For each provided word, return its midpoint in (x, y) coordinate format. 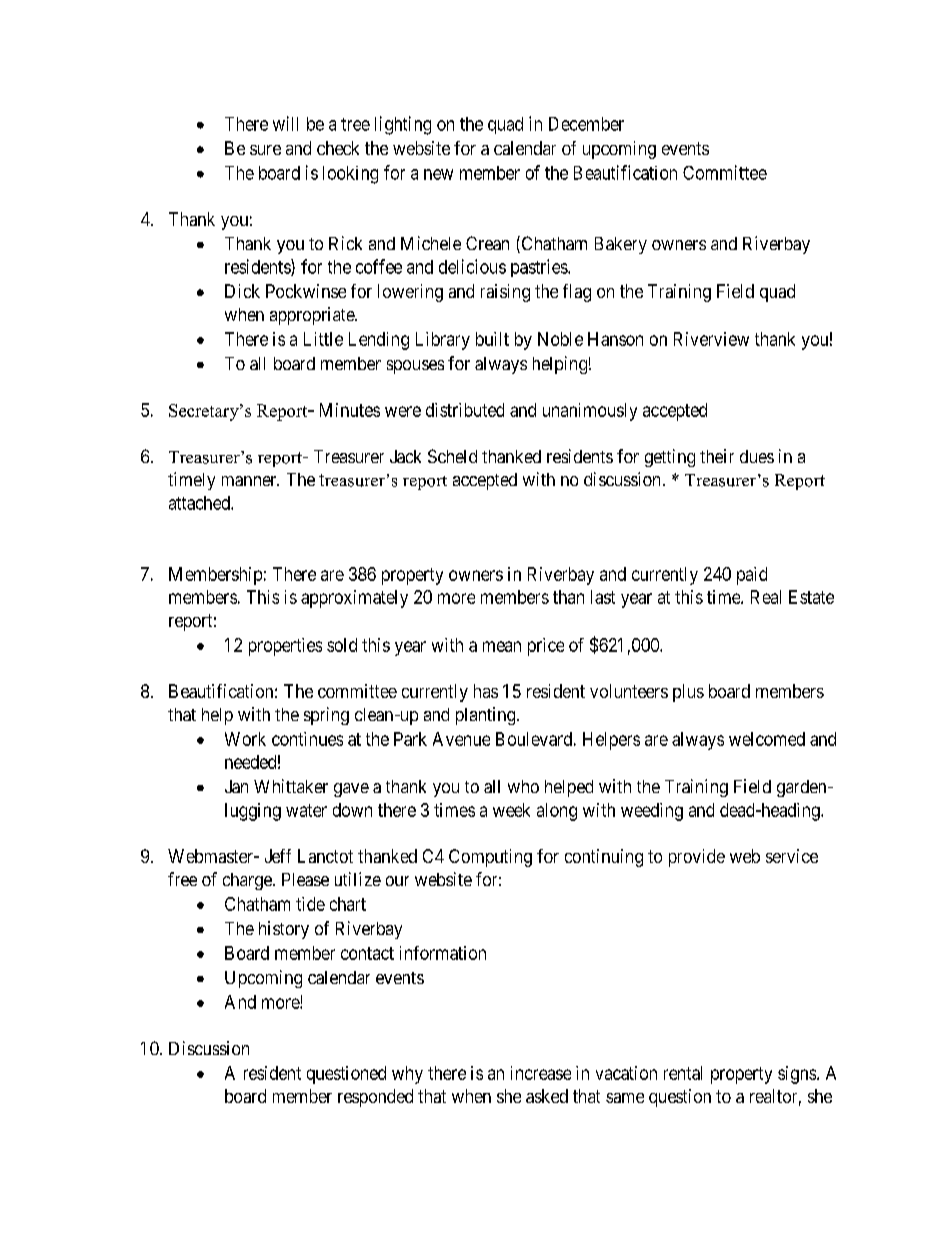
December (586, 124)
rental (683, 1073)
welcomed (767, 739)
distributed (465, 410)
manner (250, 481)
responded (375, 1098)
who (523, 786)
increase (541, 1073)
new (438, 174)
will (285, 123)
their (717, 456)
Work (245, 739)
